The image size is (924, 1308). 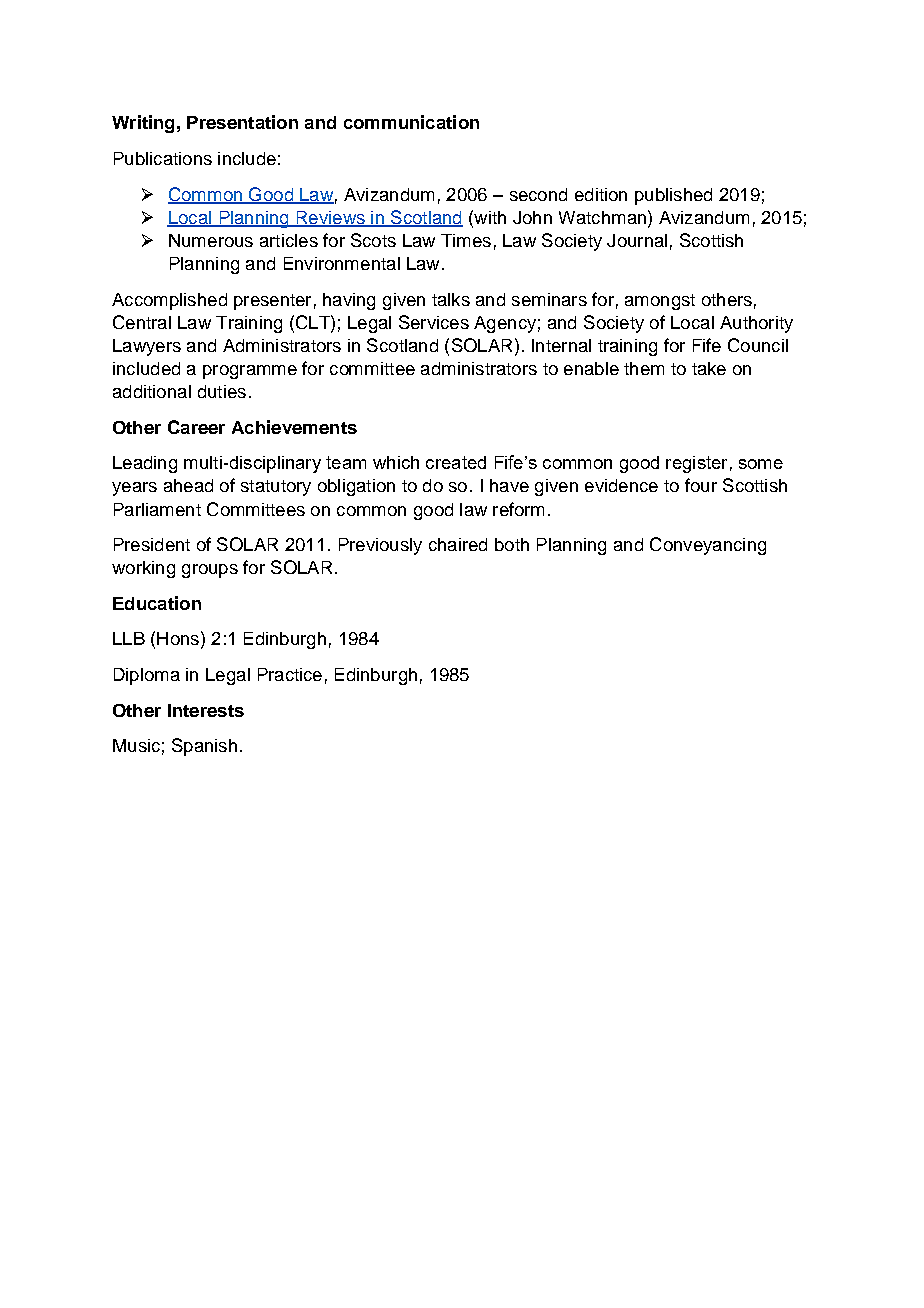 What do you see at coordinates (466, 240) in the screenshot?
I see `Times` at bounding box center [466, 240].
